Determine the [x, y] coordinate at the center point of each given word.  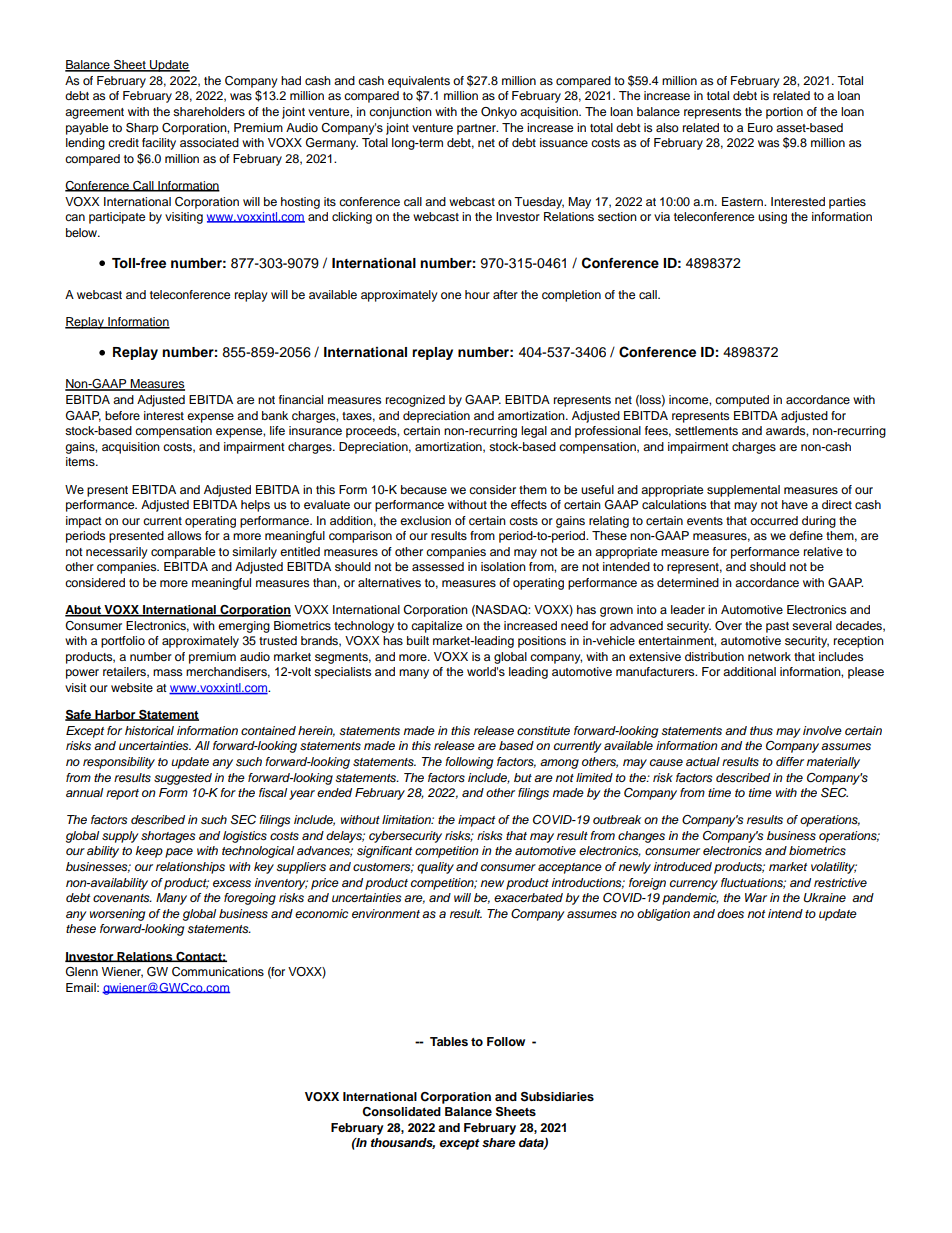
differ [790, 761]
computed [742, 401]
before [122, 415]
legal [534, 432]
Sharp [142, 129]
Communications [218, 972]
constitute [543, 730]
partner [477, 129]
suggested [183, 779]
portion [784, 113]
